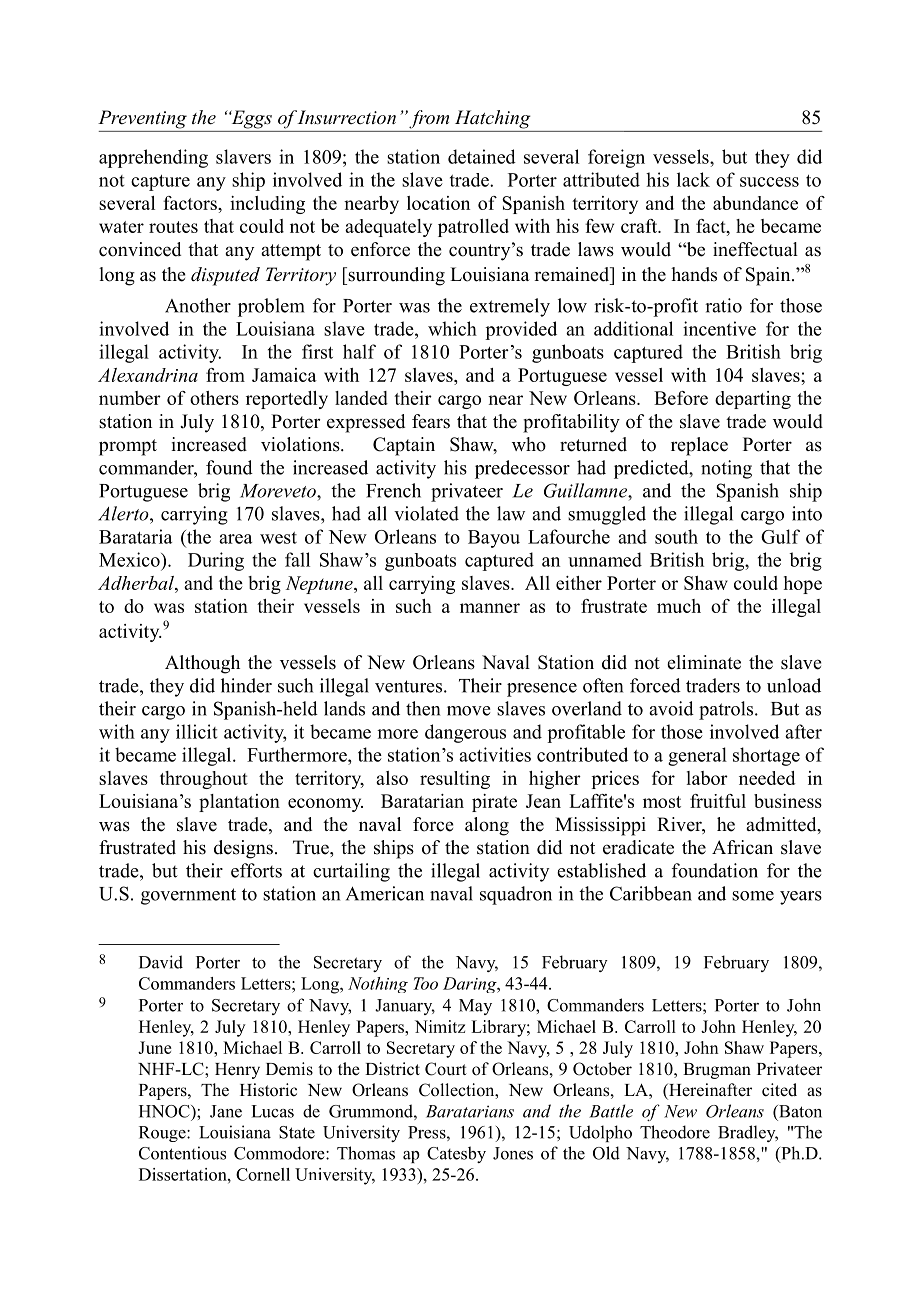 The height and width of the image is (1316, 921). Describe the element at coordinates (693, 179) in the image. I see `lack` at that location.
